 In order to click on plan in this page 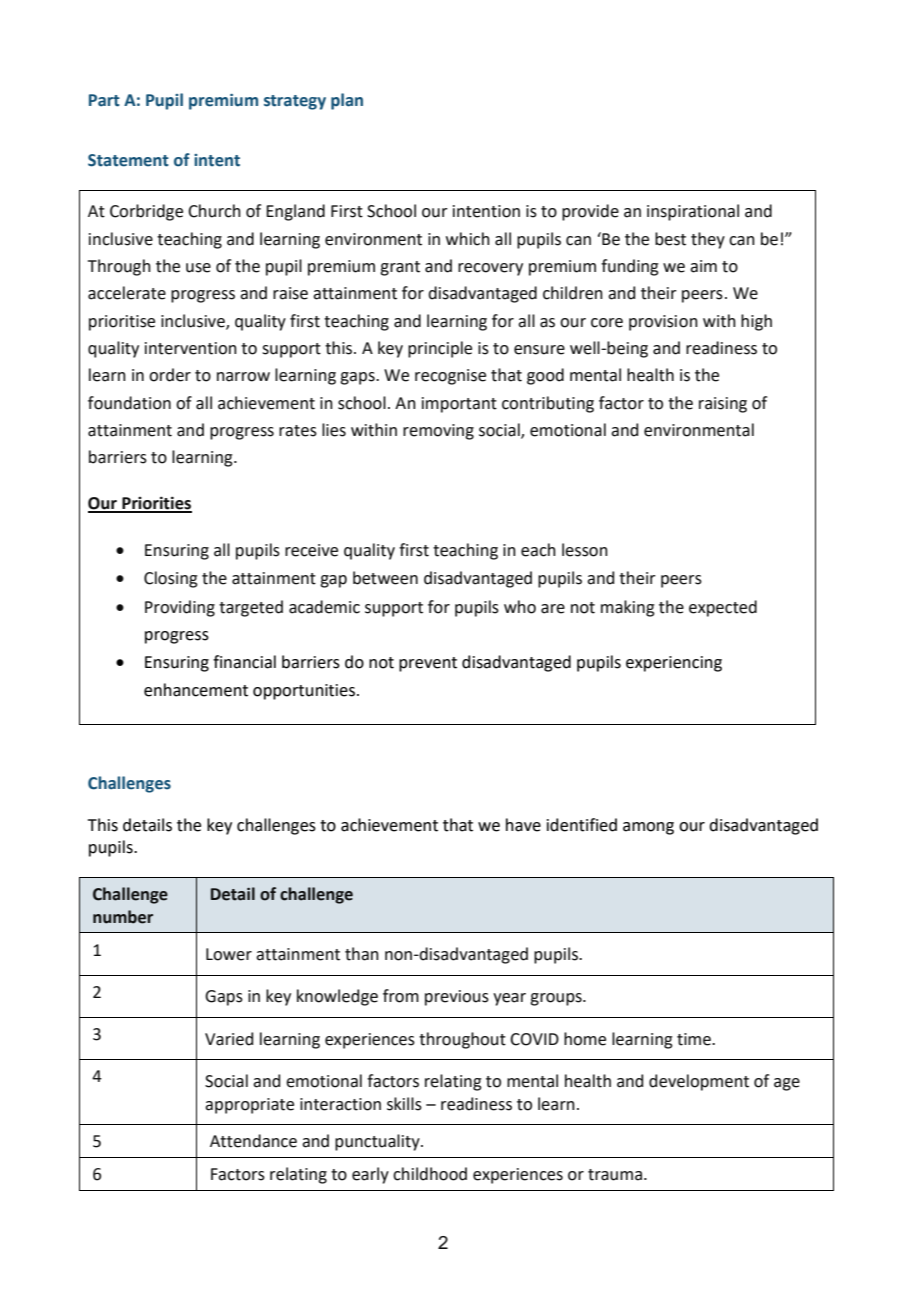, I will do `click(347, 101)`.
